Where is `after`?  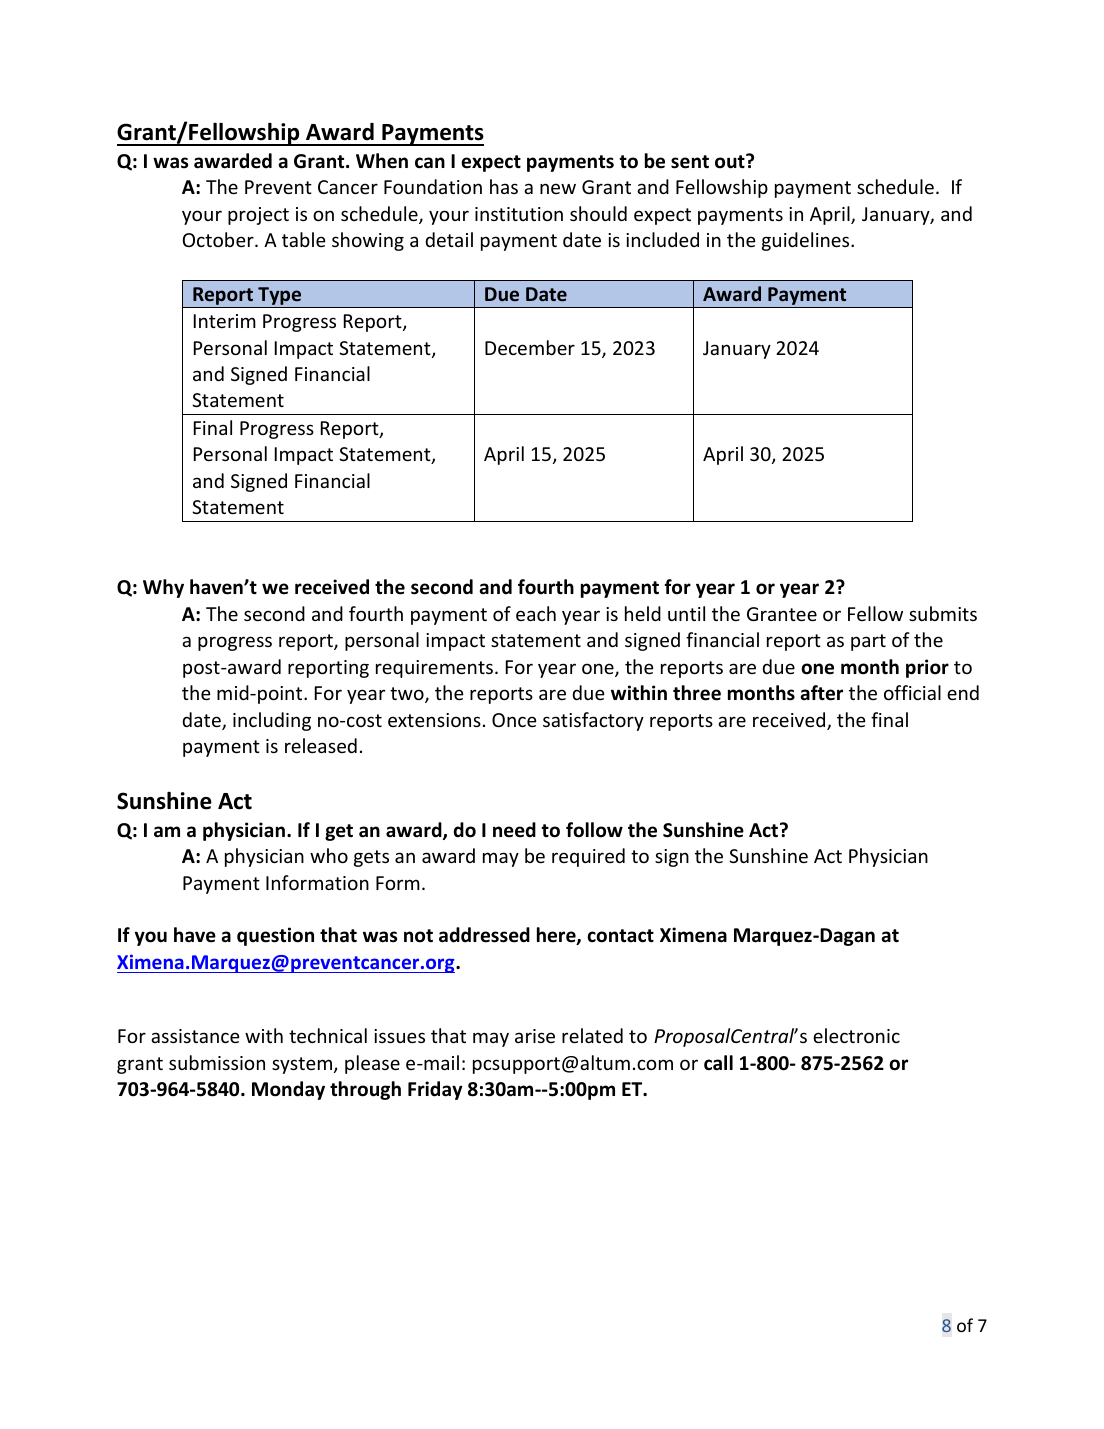
after is located at coordinates (822, 693).
